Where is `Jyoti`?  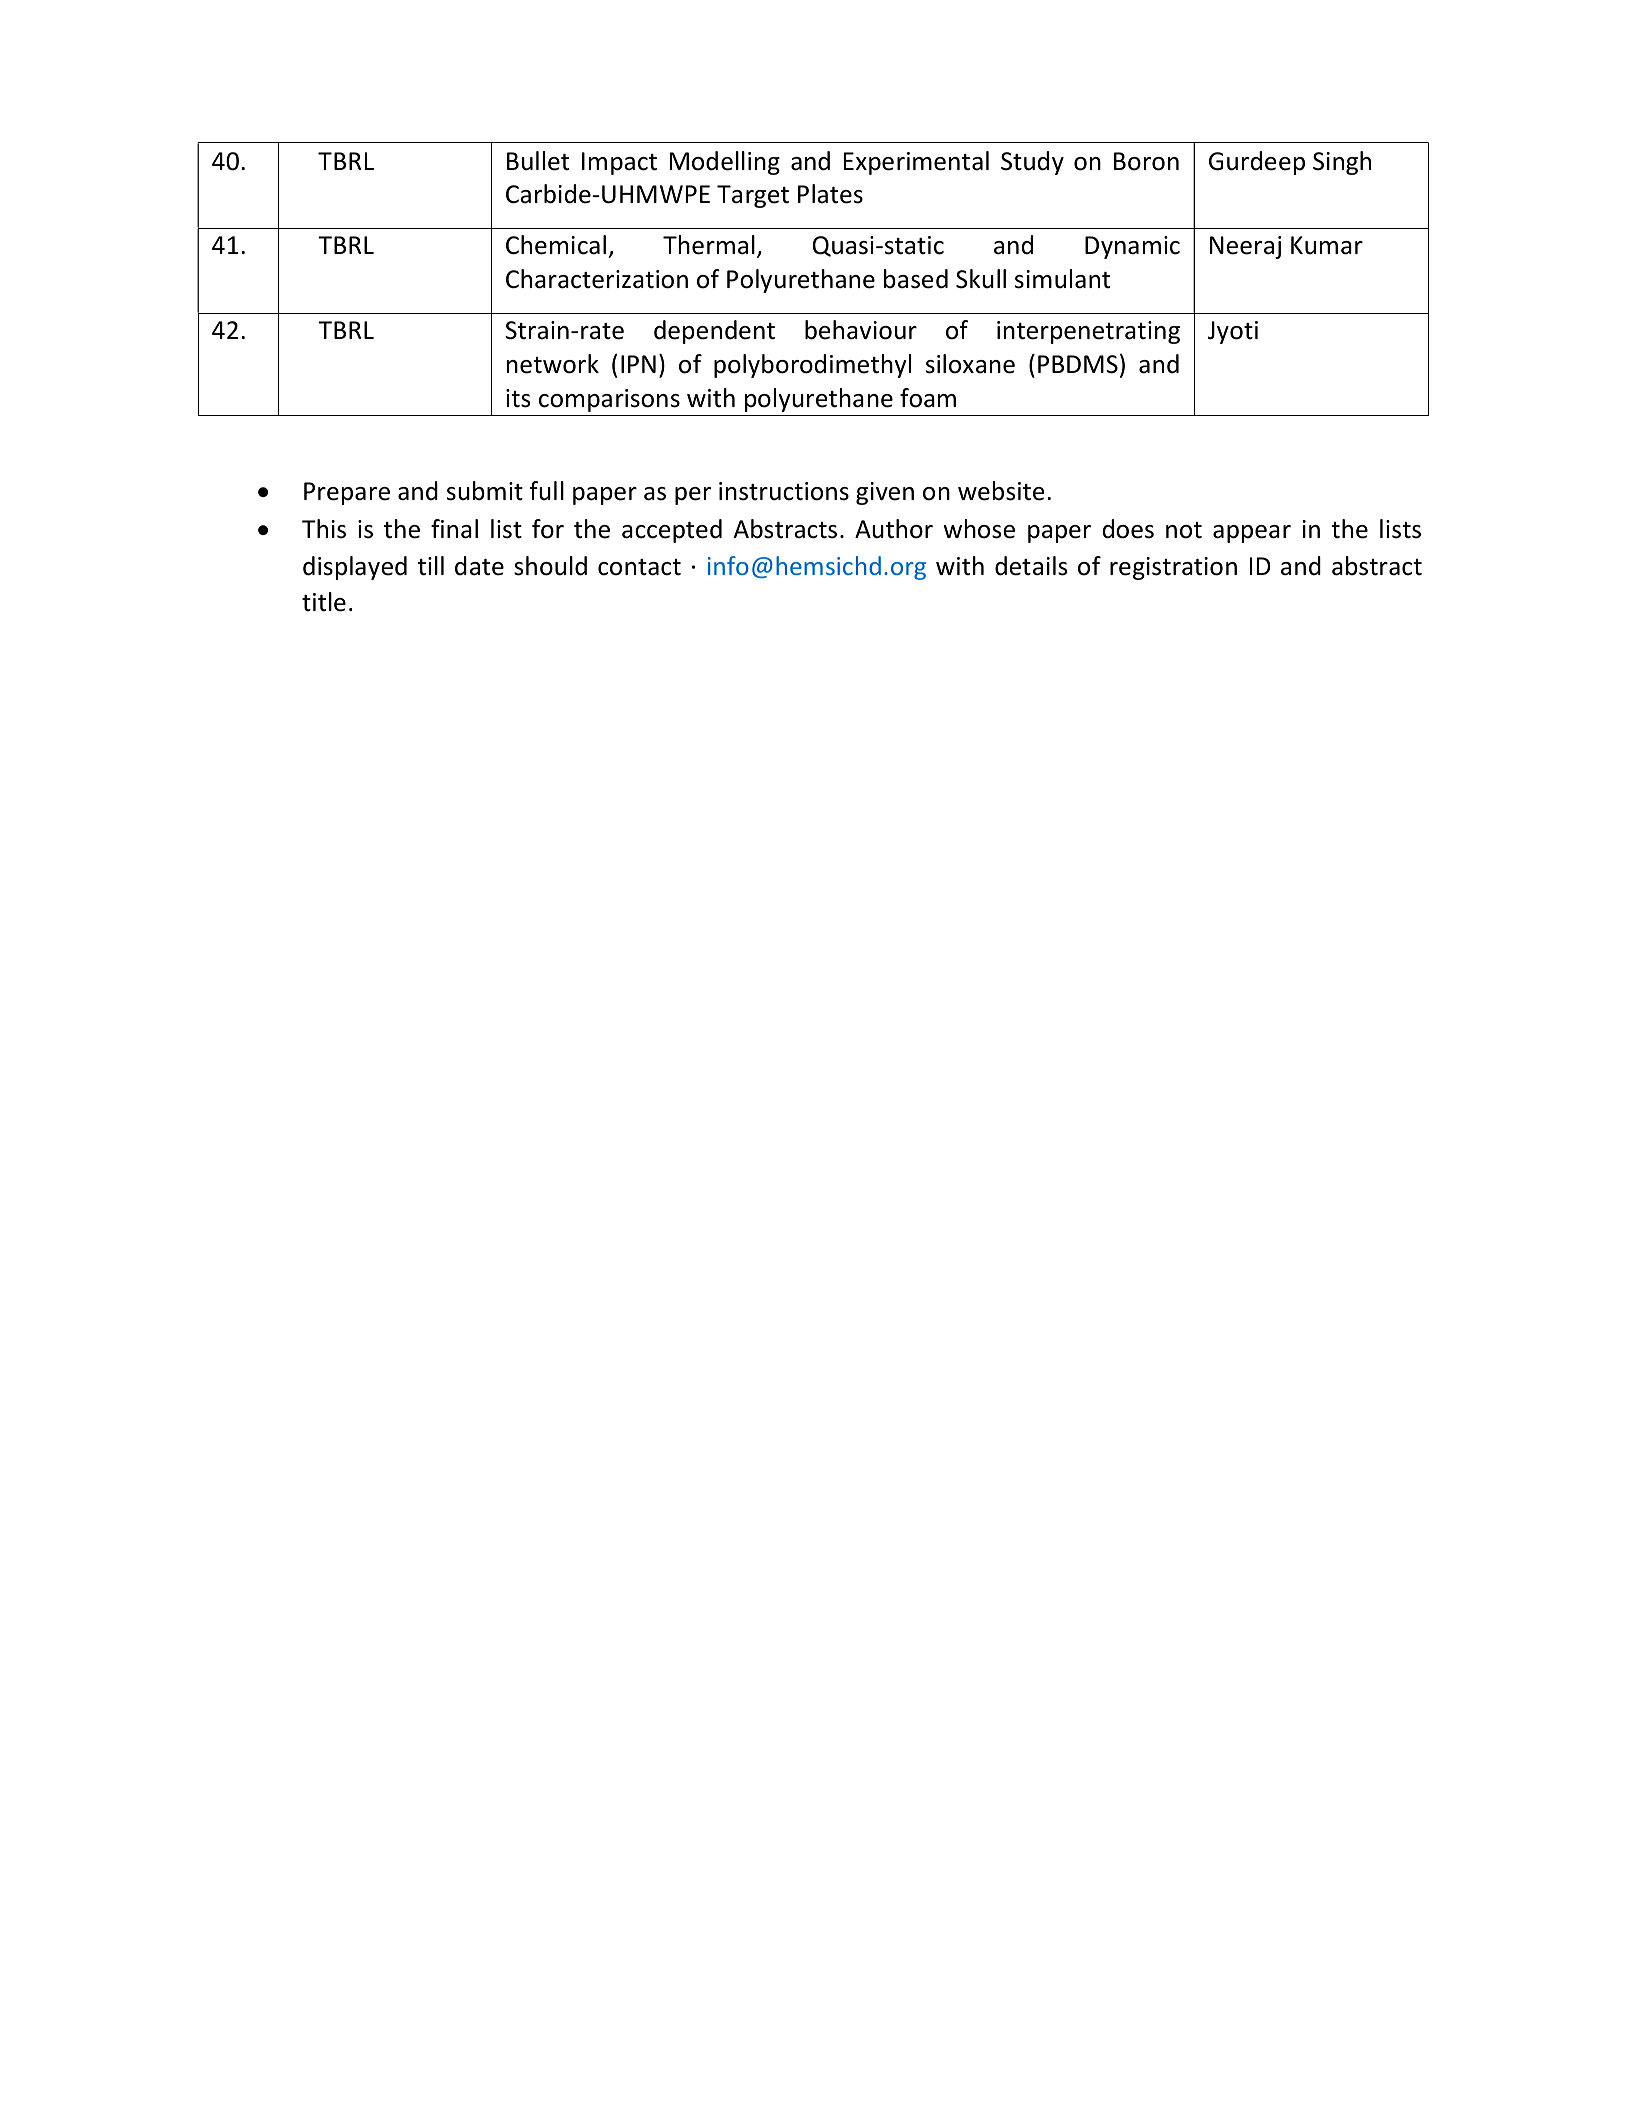 Jyoti is located at coordinates (1233, 332).
